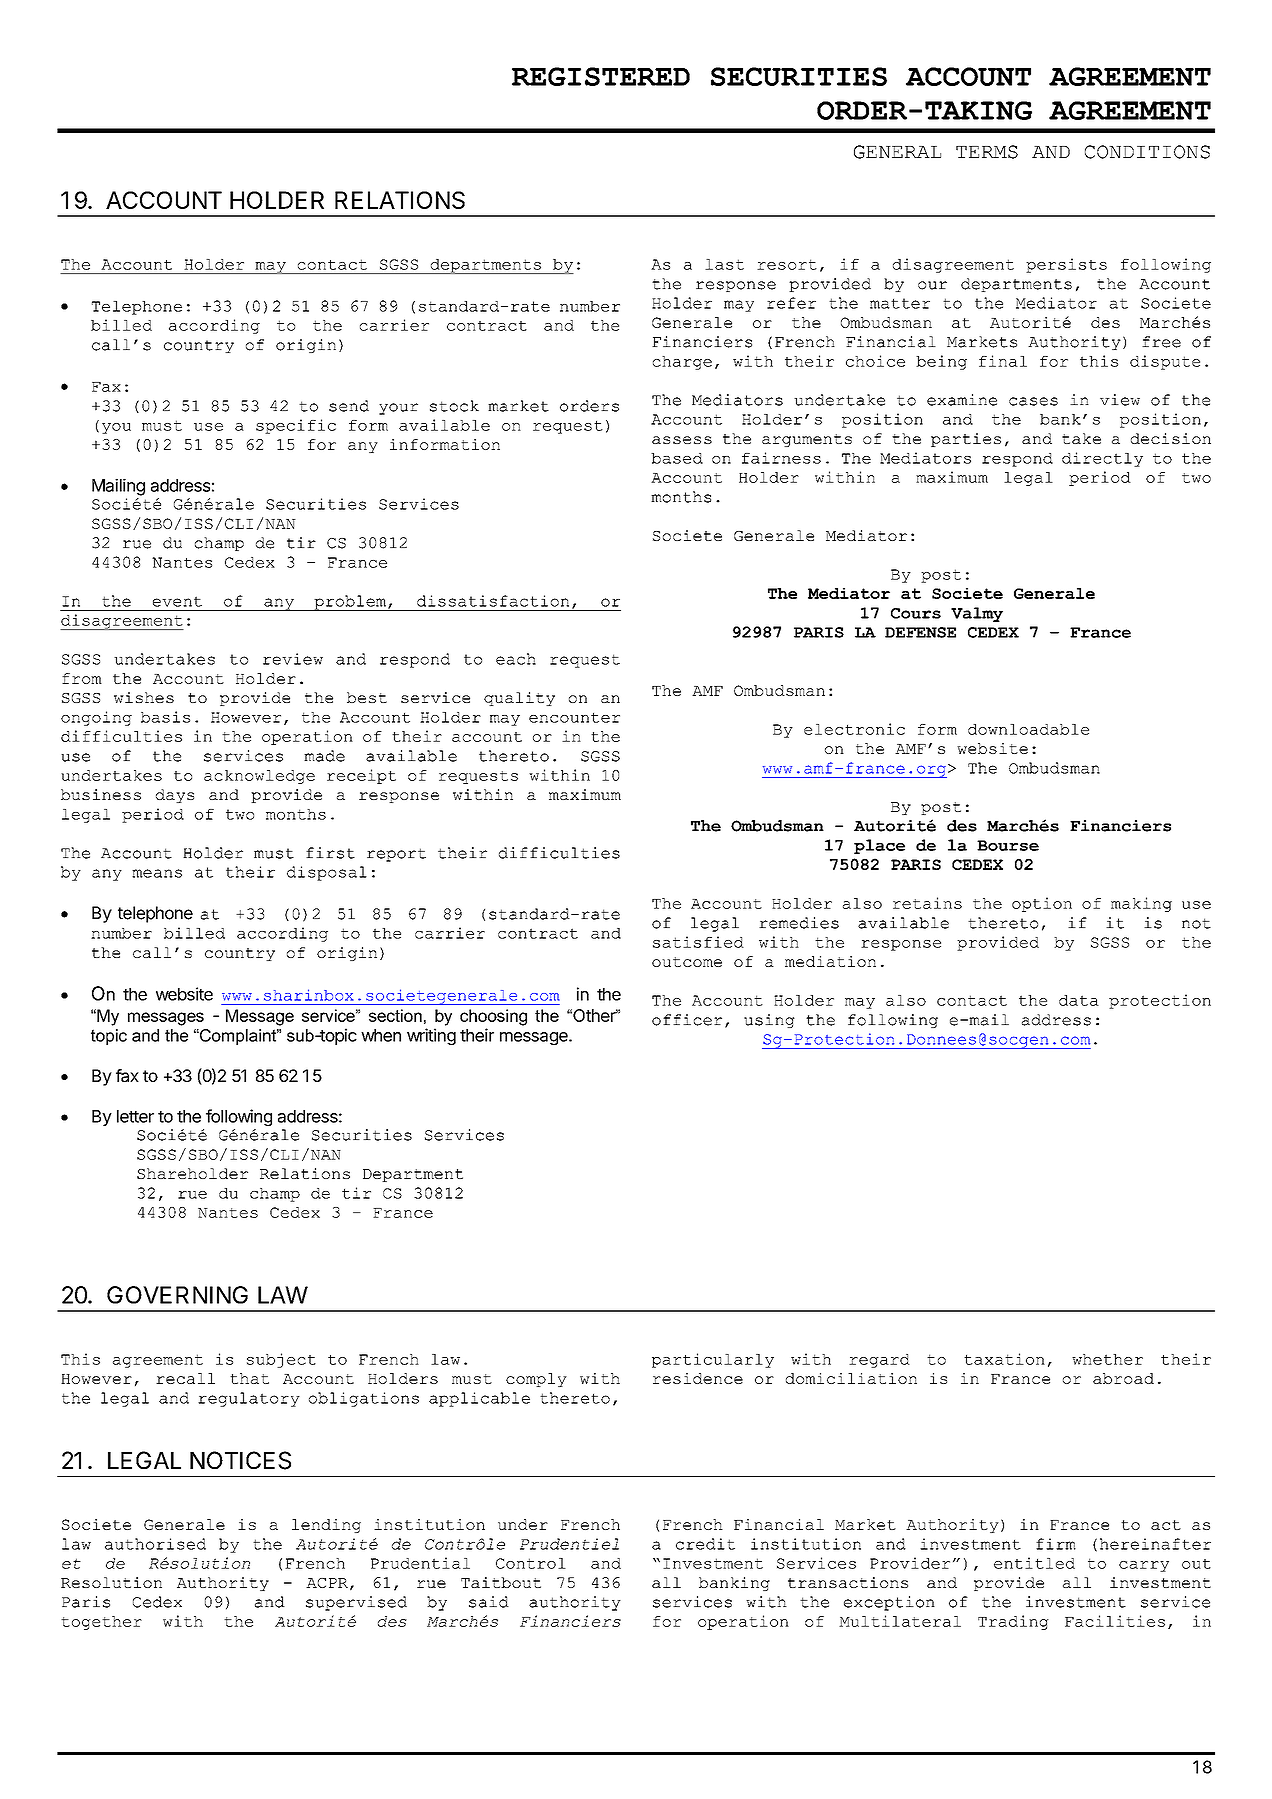  Describe the element at coordinates (1008, 845) in the page. I see `Bourse` at that location.
